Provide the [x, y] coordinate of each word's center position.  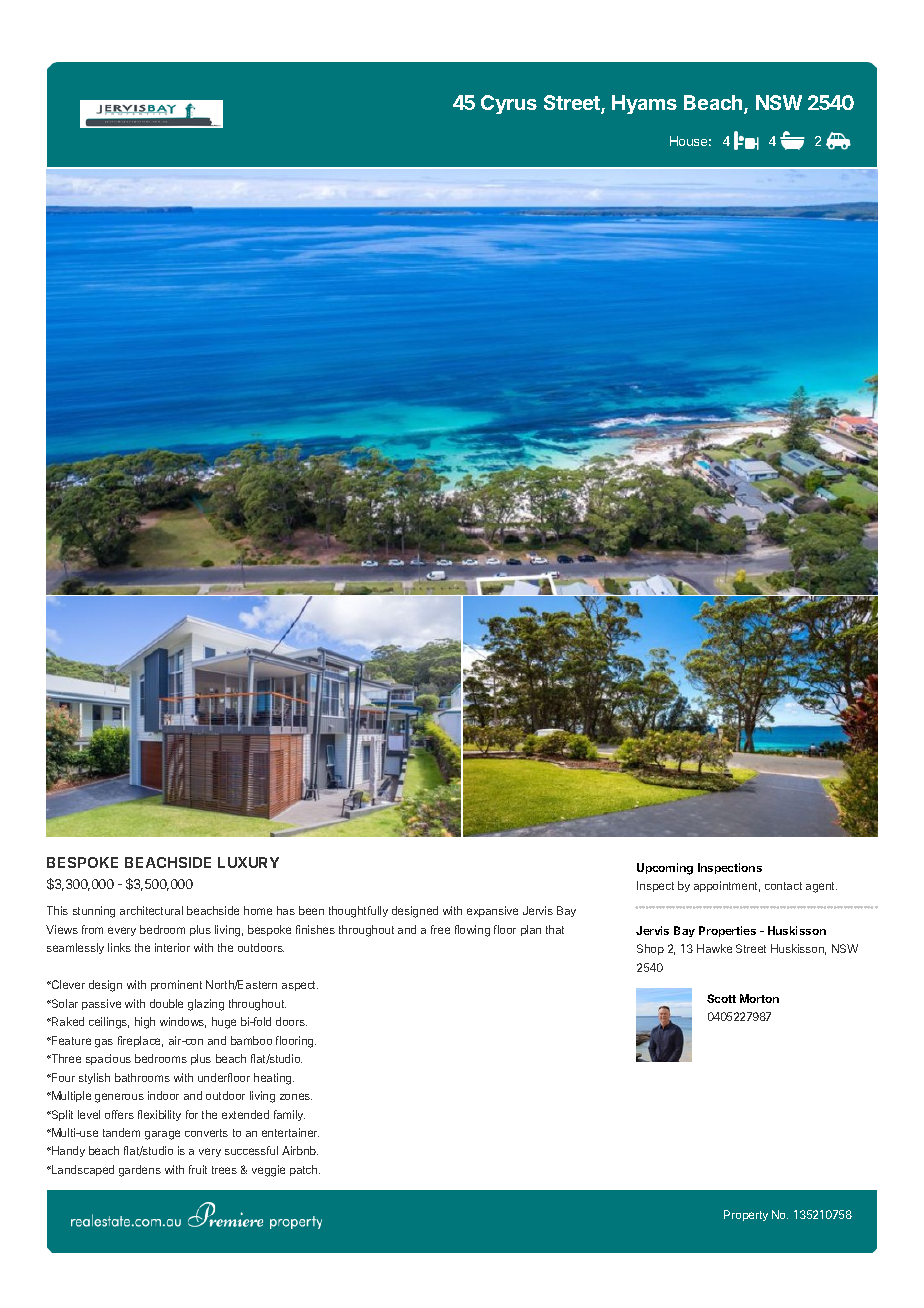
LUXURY [248, 862]
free [440, 929]
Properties [727, 931]
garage [162, 1135]
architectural [151, 910]
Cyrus [509, 104]
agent [821, 887]
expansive [492, 911]
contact [783, 886]
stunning [94, 912]
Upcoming [665, 869]
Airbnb [300, 1150]
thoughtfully [358, 912]
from [92, 929]
